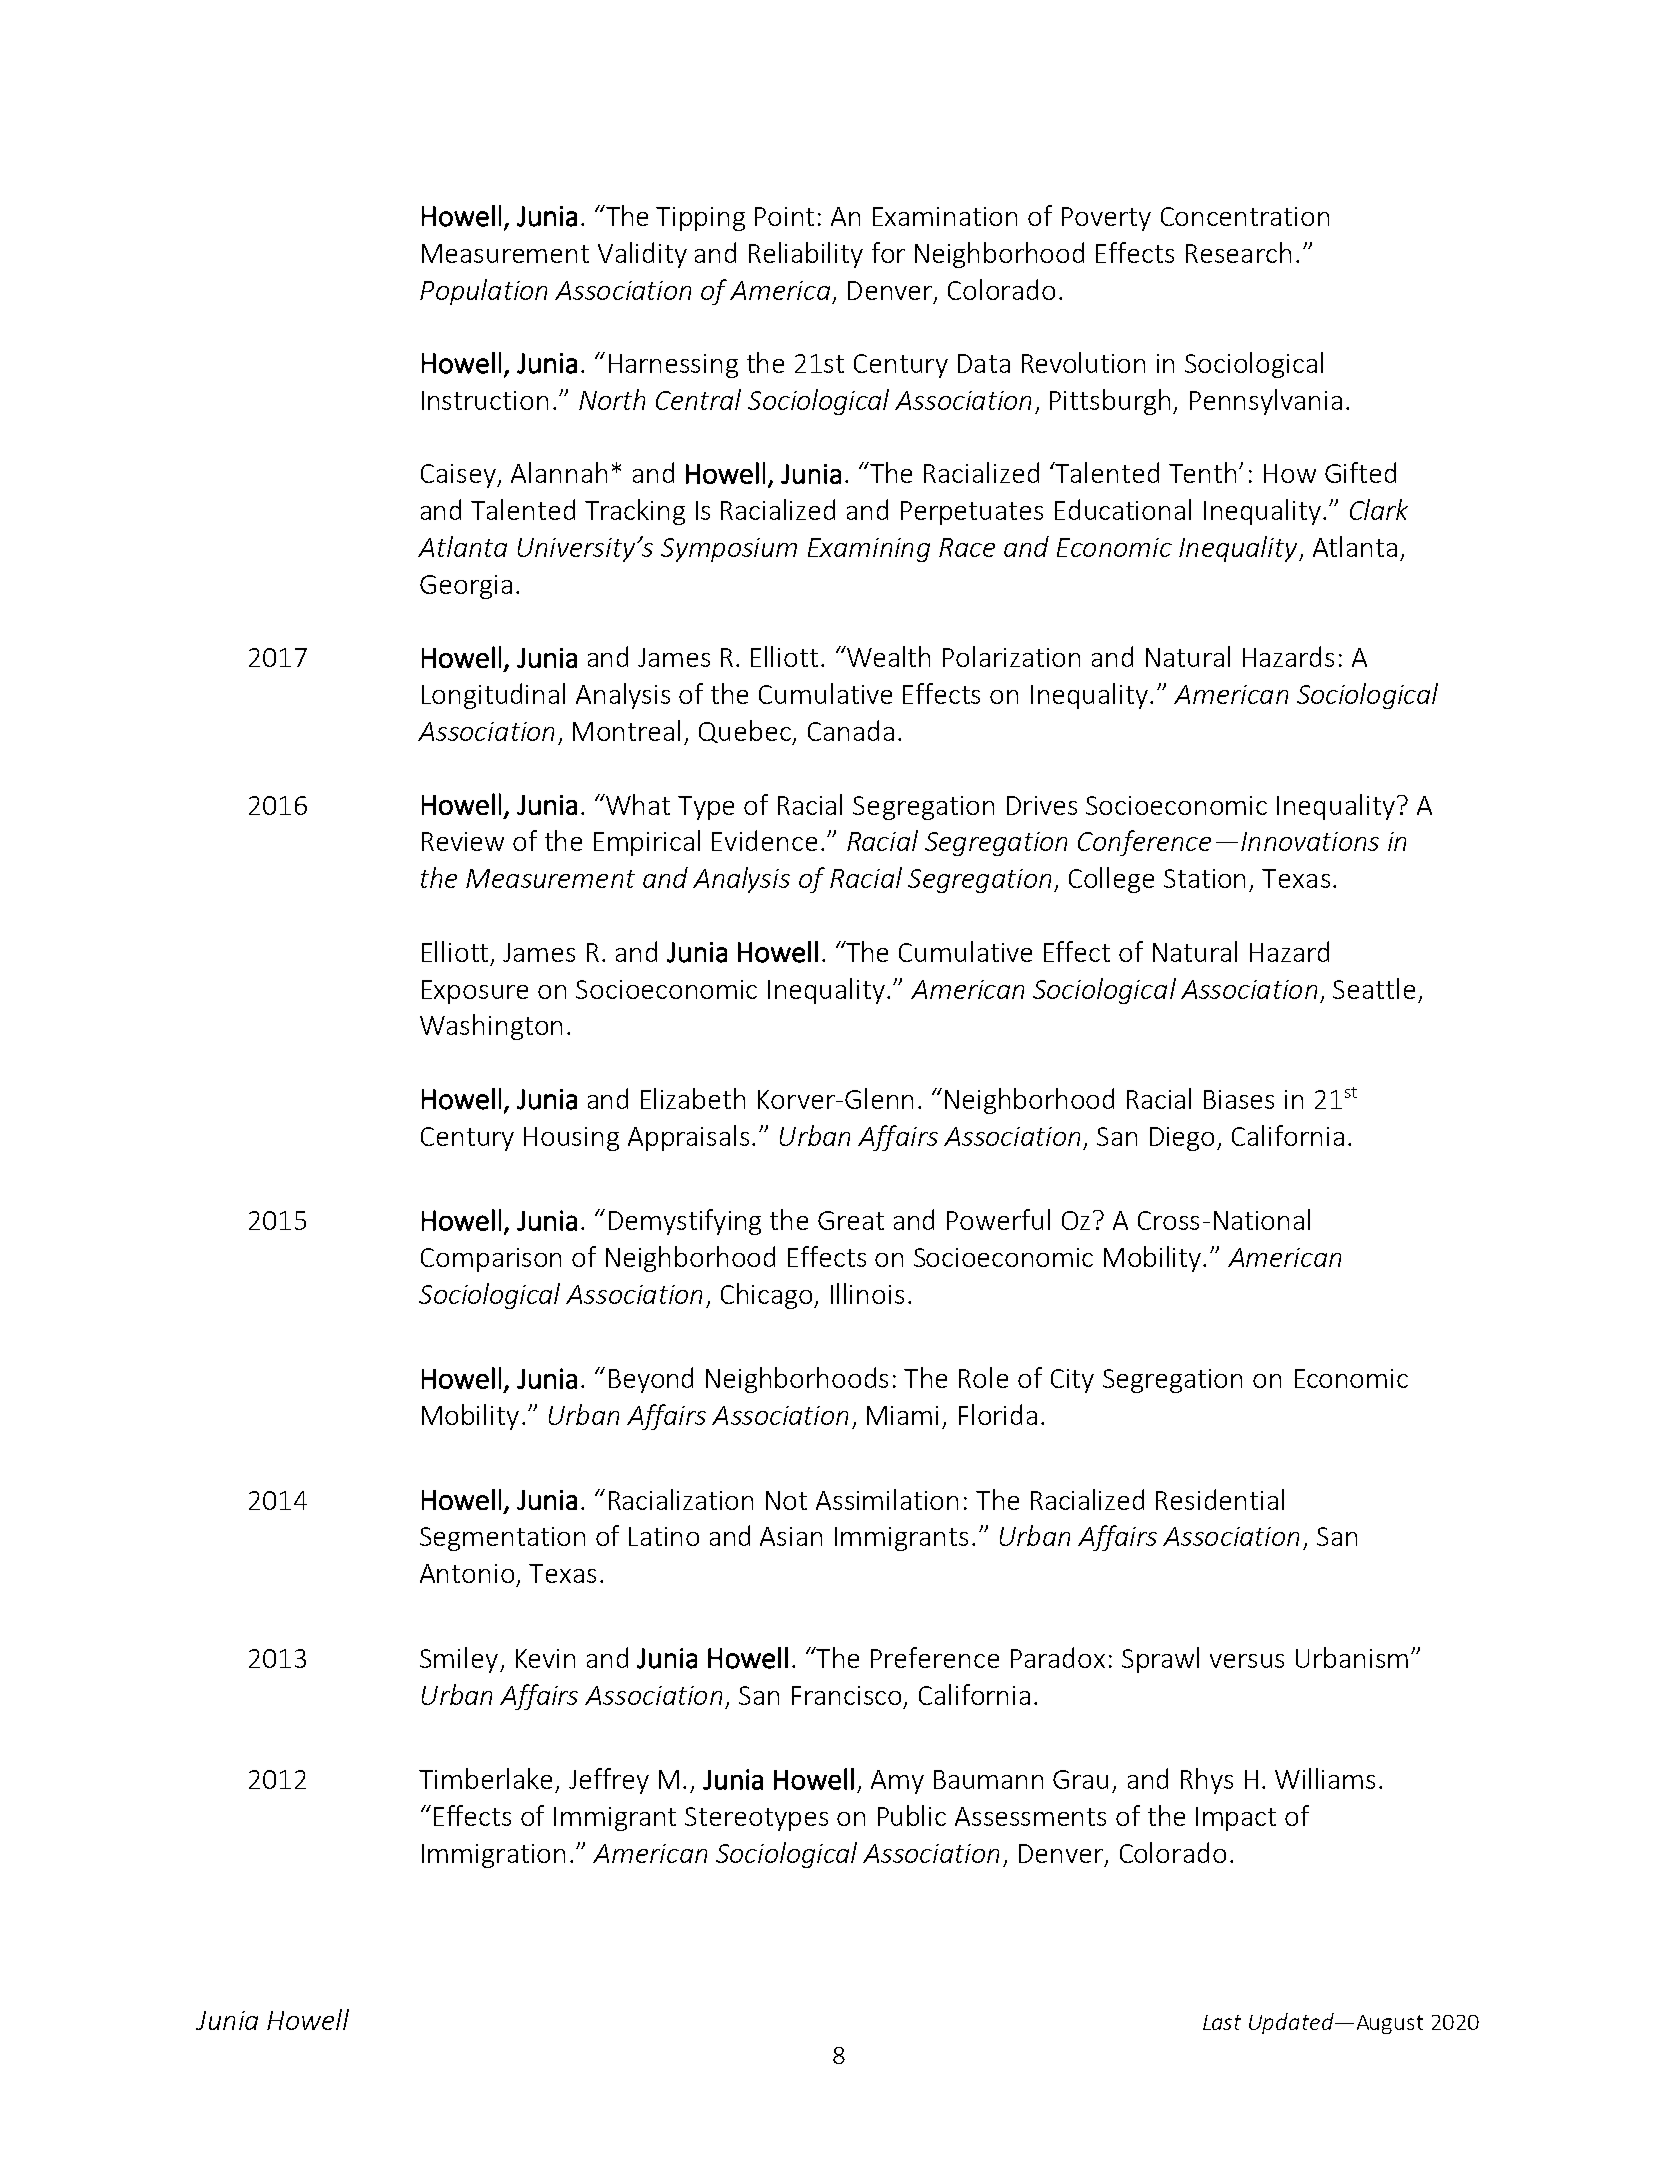 Image resolution: width=1677 pixels, height=2170 pixels. I want to click on Research, so click(1238, 252).
